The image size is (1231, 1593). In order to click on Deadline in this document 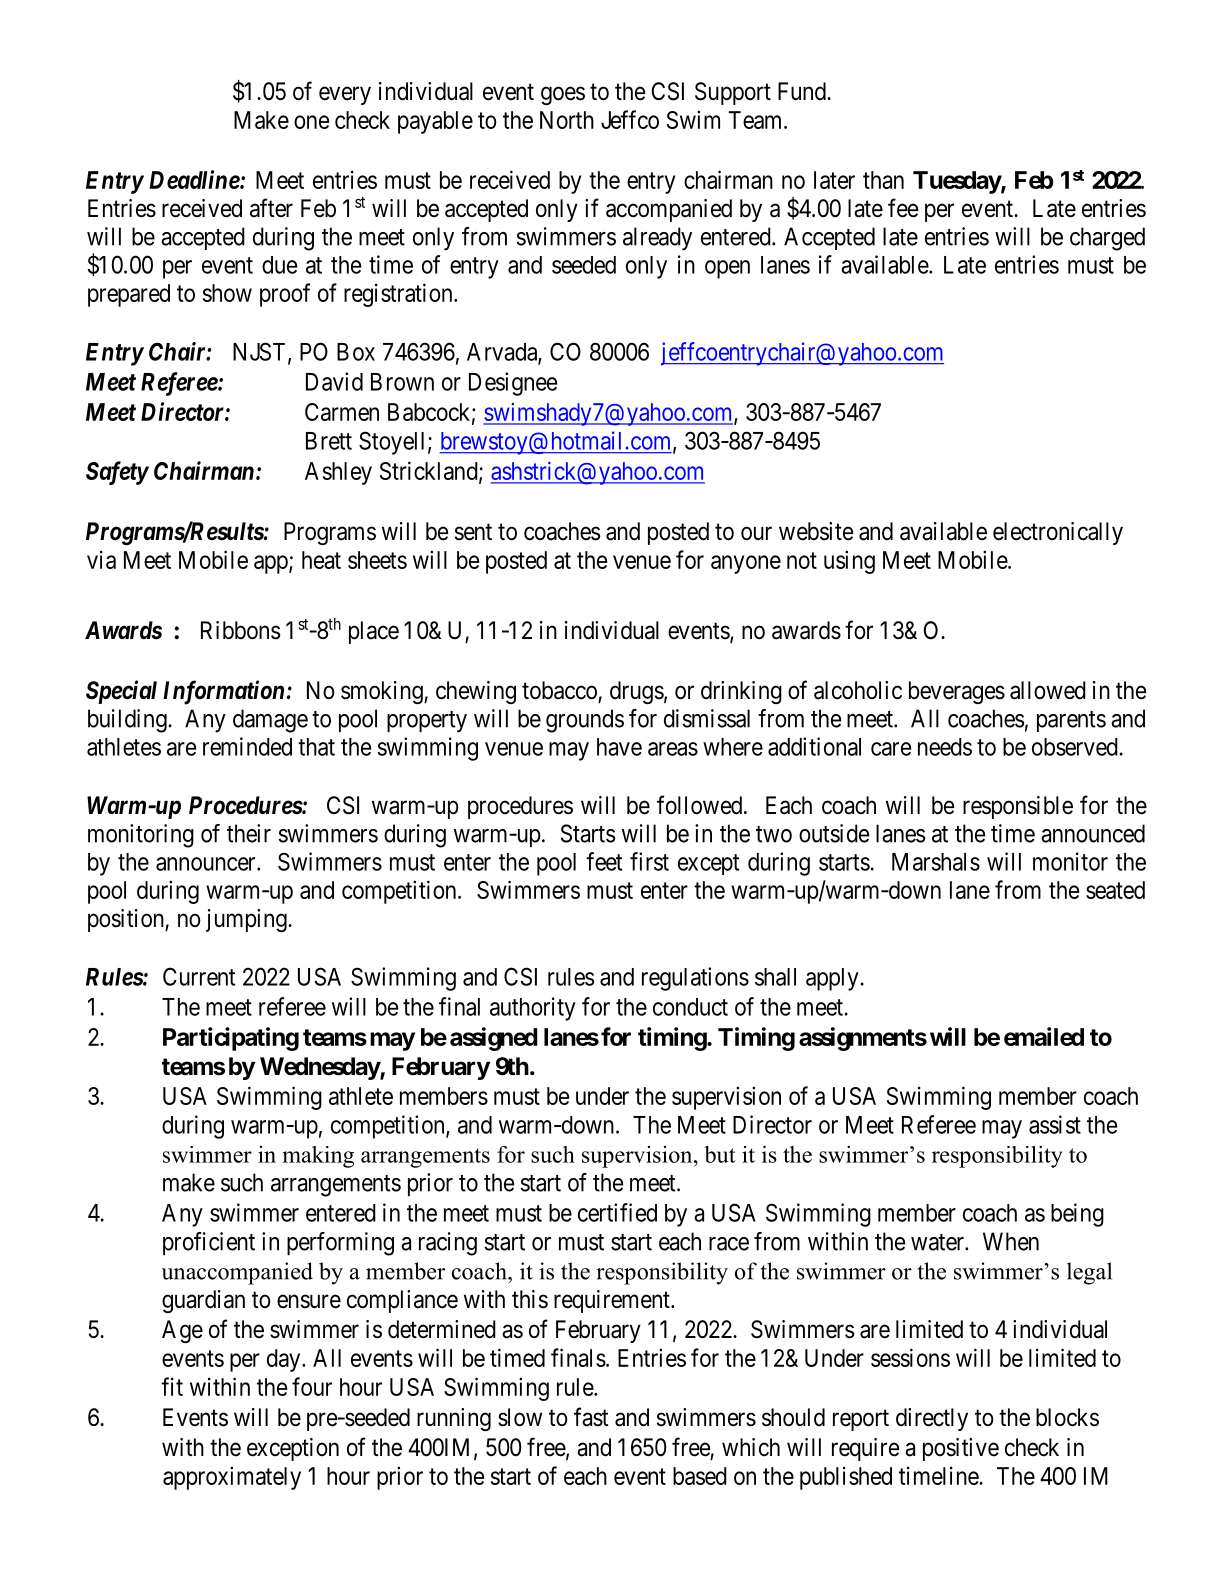, I will do `click(195, 179)`.
